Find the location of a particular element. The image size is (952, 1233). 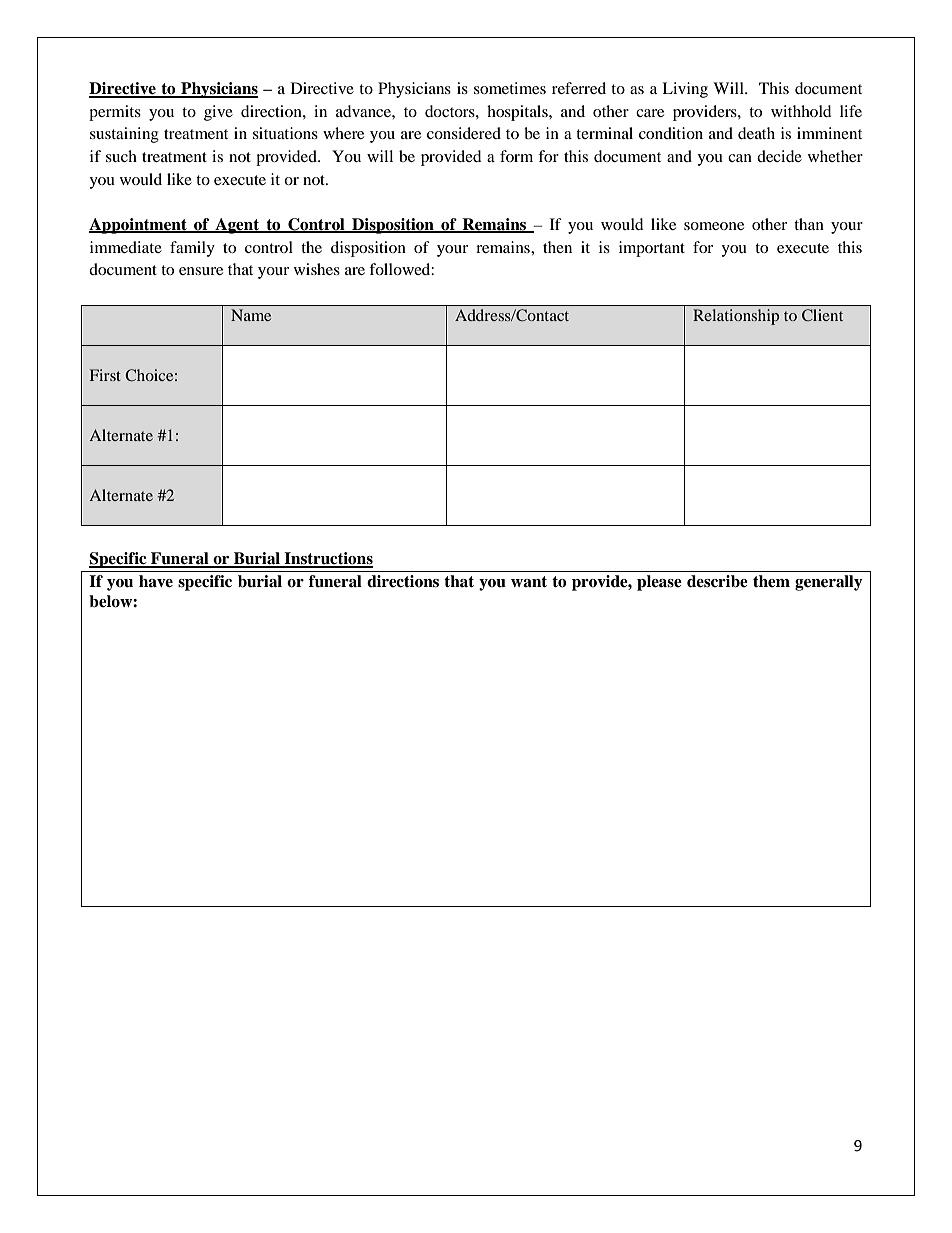

Name is located at coordinates (251, 315).
